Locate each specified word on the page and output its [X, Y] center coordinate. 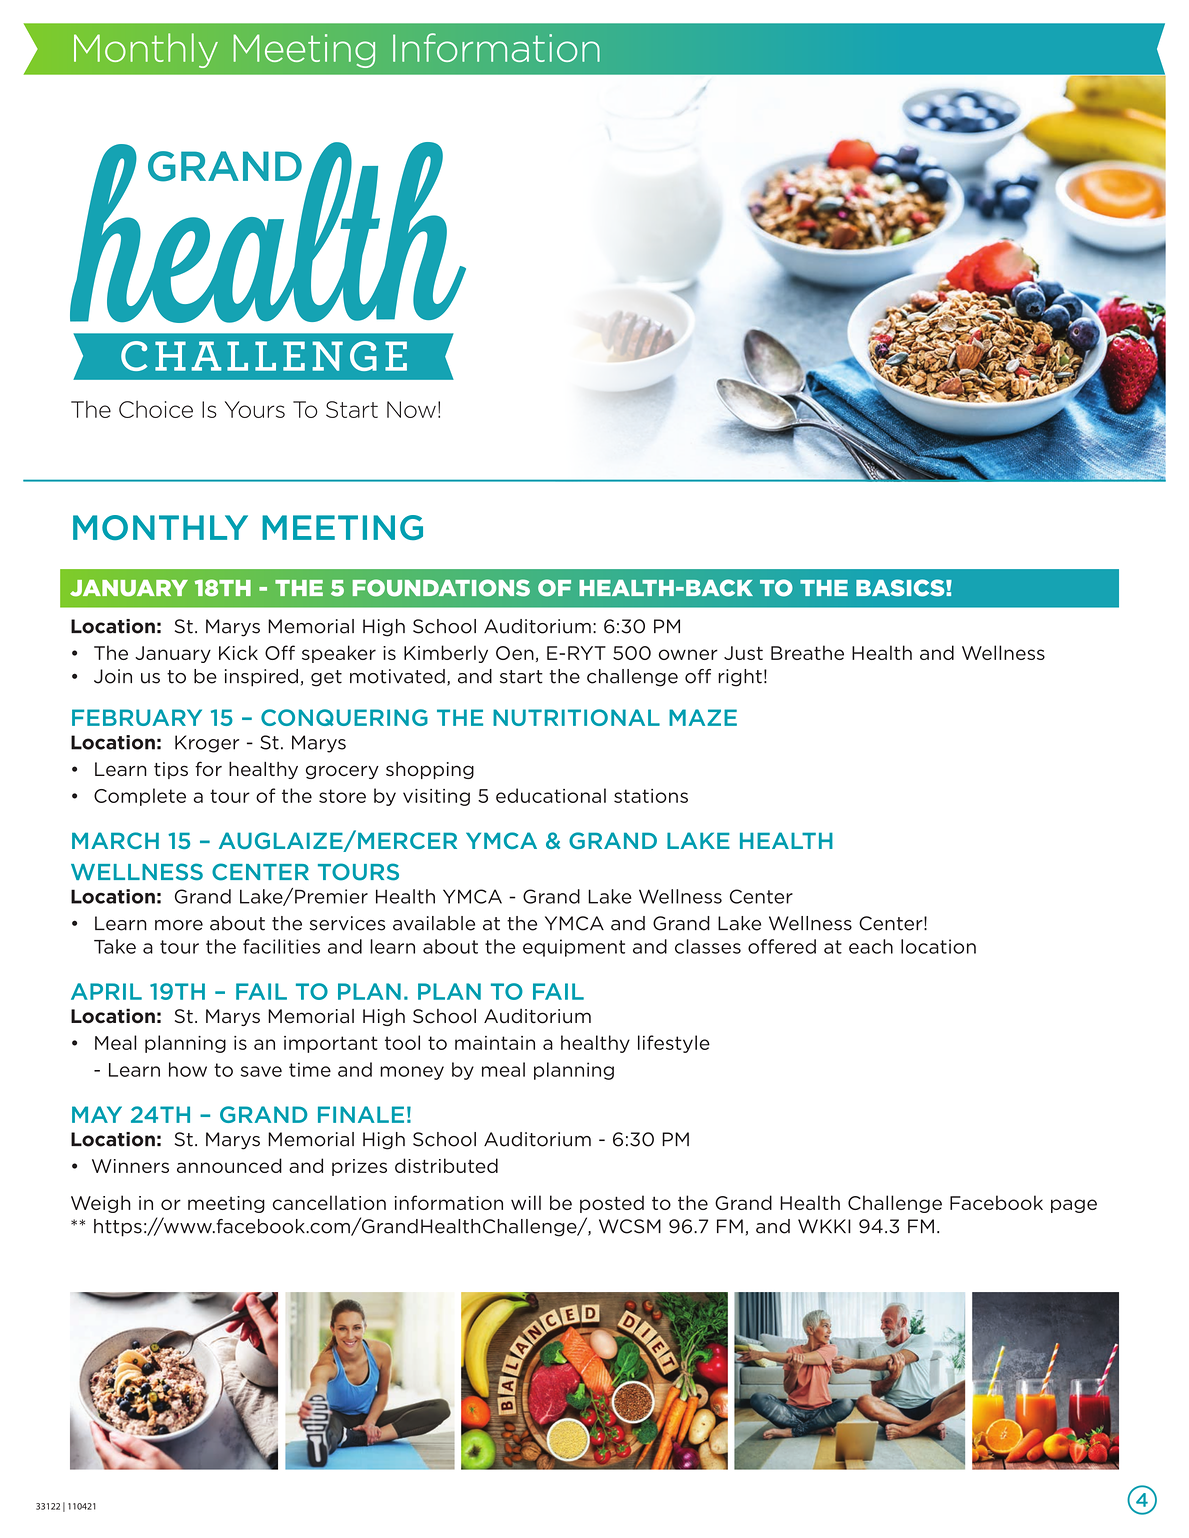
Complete [140, 797]
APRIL [106, 991]
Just [743, 653]
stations [651, 796]
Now [411, 409]
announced [229, 1165]
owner [688, 654]
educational [551, 795]
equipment [574, 948]
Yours [255, 409]
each [871, 946]
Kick [238, 652]
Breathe [807, 652]
